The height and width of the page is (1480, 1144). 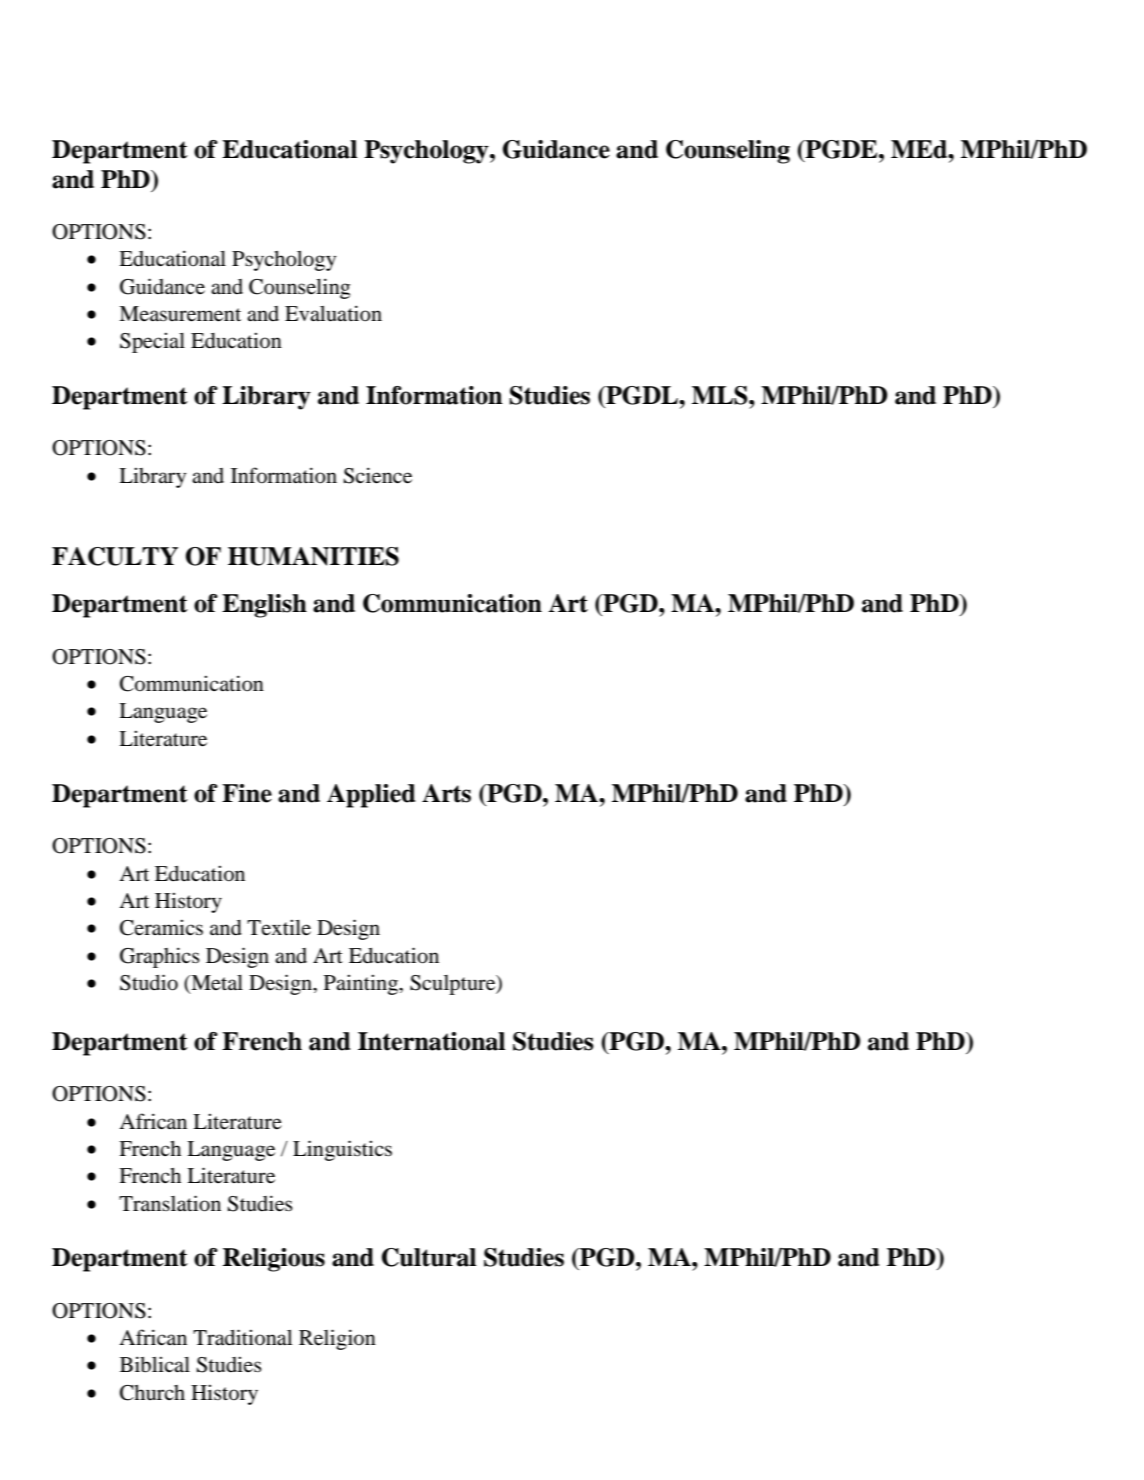 What do you see at coordinates (155, 1364) in the page?
I see `Biblical` at bounding box center [155, 1364].
